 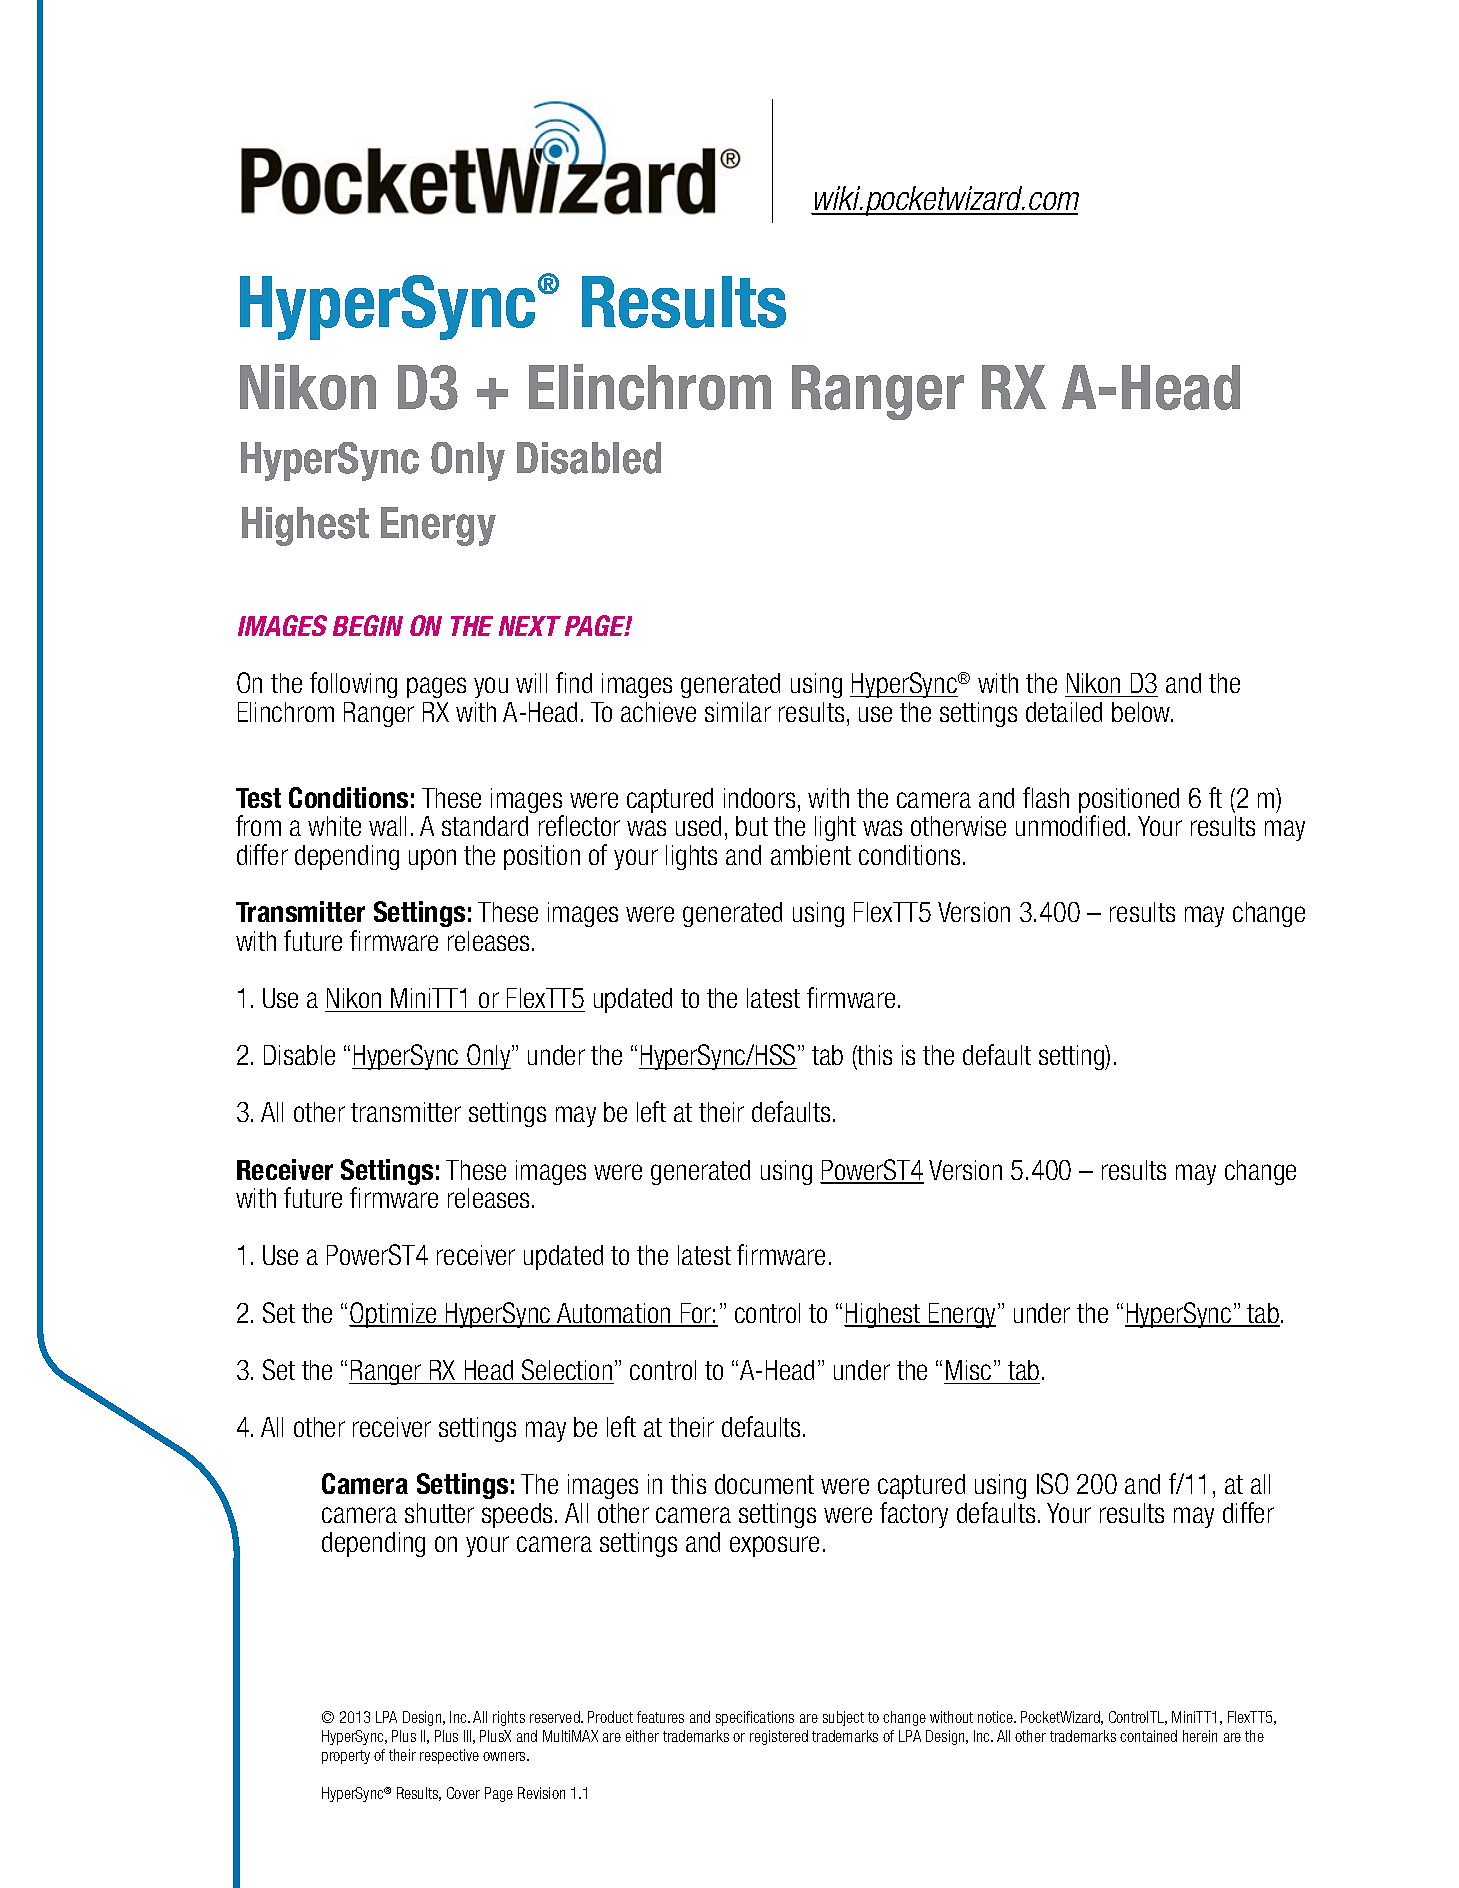 I want to click on detailed, so click(x=1064, y=712).
